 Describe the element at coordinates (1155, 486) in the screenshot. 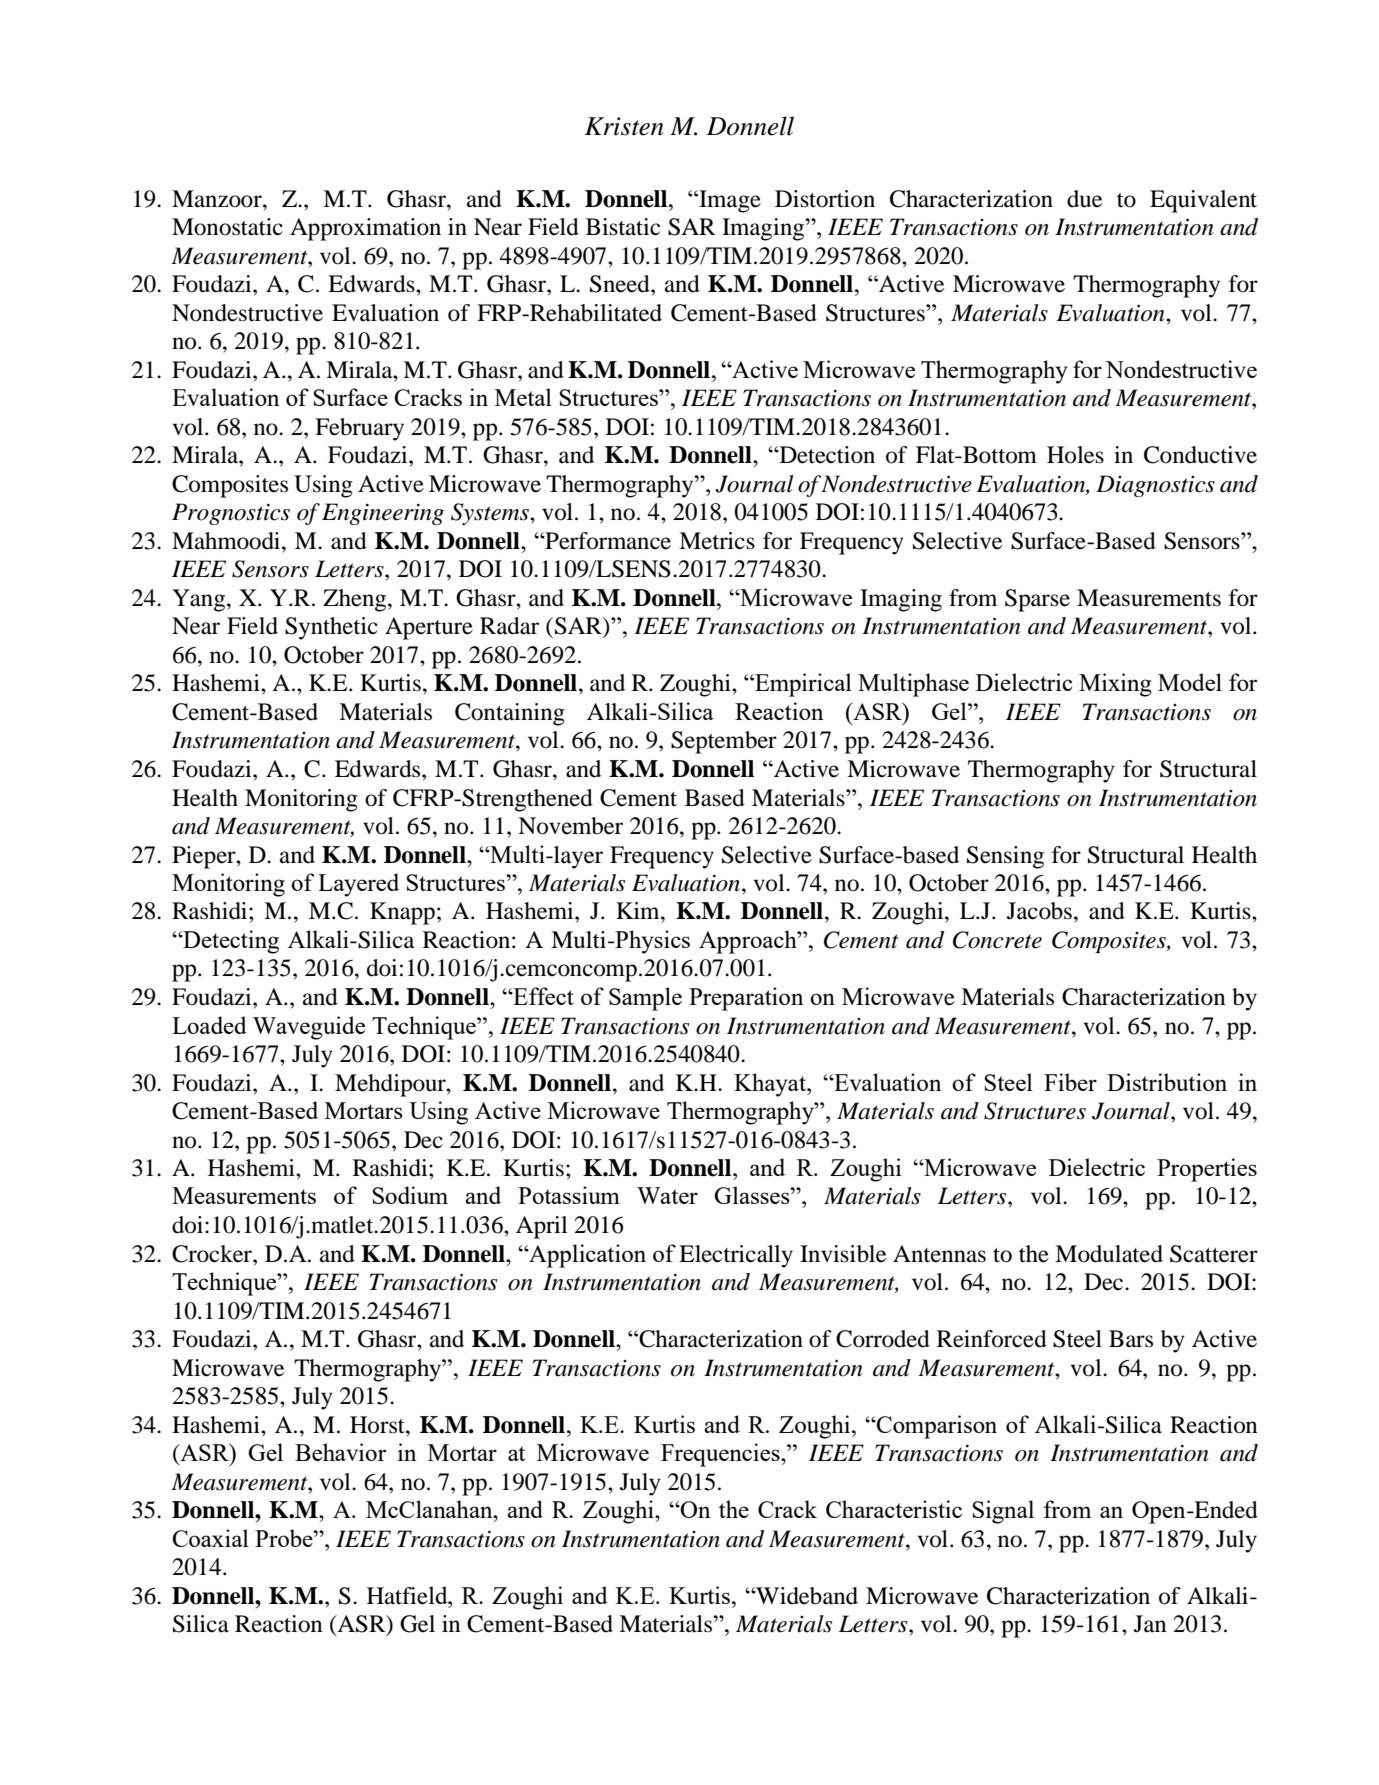

I see `Diagnostics` at that location.
